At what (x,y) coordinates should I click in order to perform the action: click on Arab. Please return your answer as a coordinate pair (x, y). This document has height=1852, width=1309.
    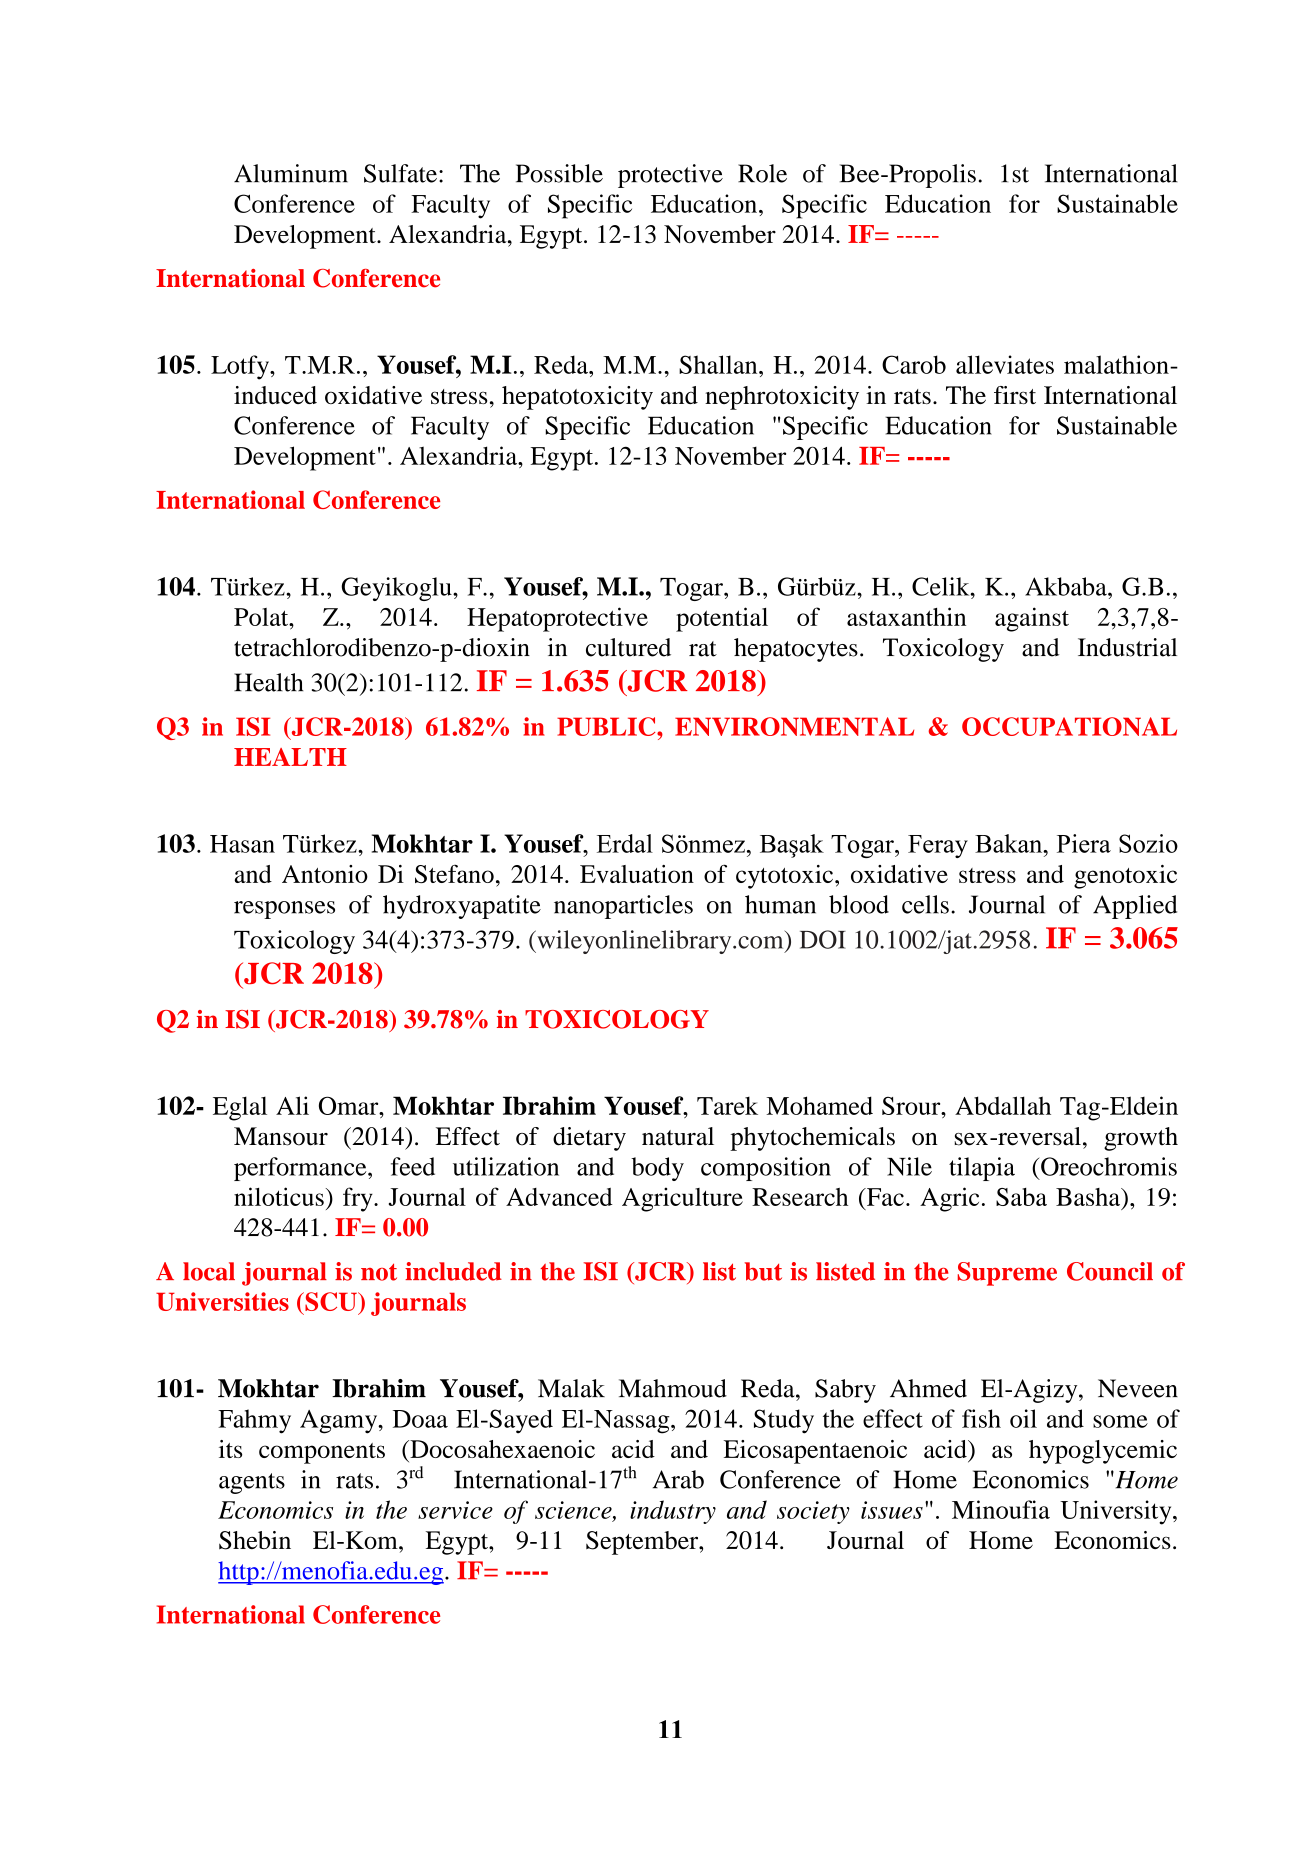
    Looking at the image, I should click on (678, 1479).
